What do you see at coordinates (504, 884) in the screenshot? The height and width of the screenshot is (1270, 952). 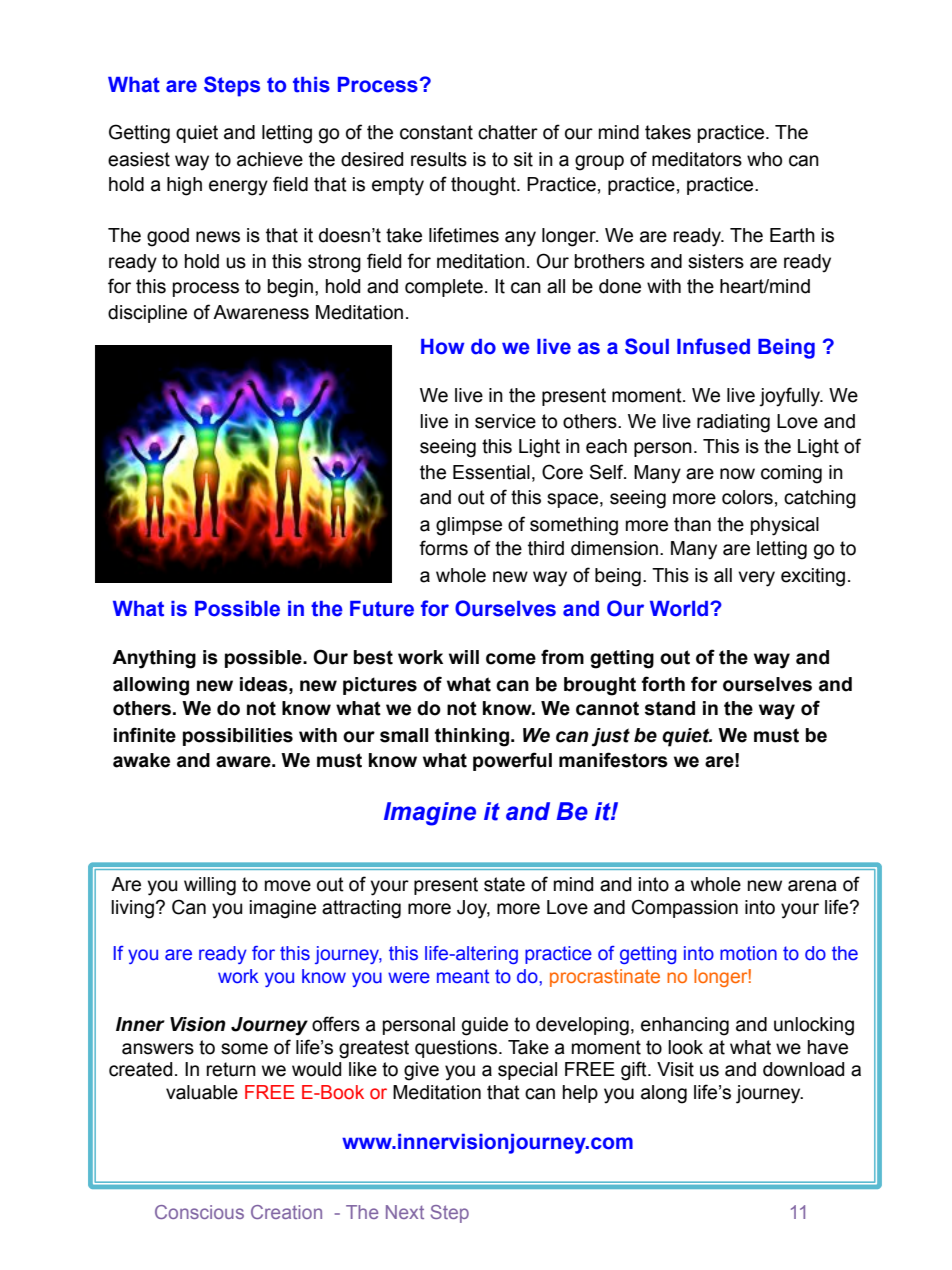 I see `state` at bounding box center [504, 884].
